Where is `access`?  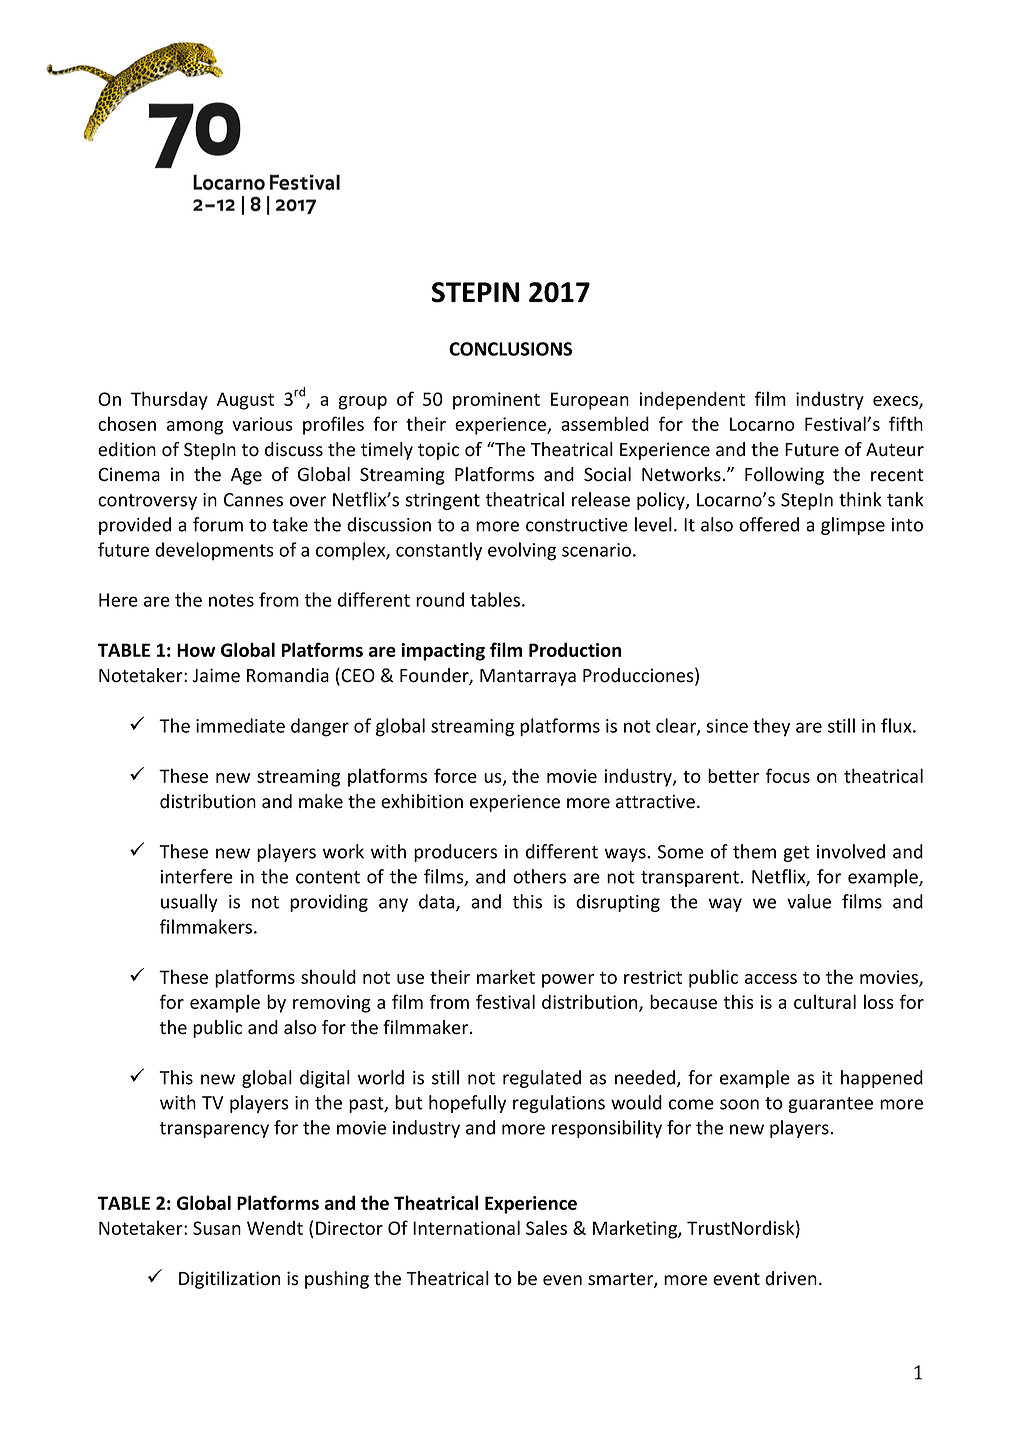
access is located at coordinates (771, 979).
